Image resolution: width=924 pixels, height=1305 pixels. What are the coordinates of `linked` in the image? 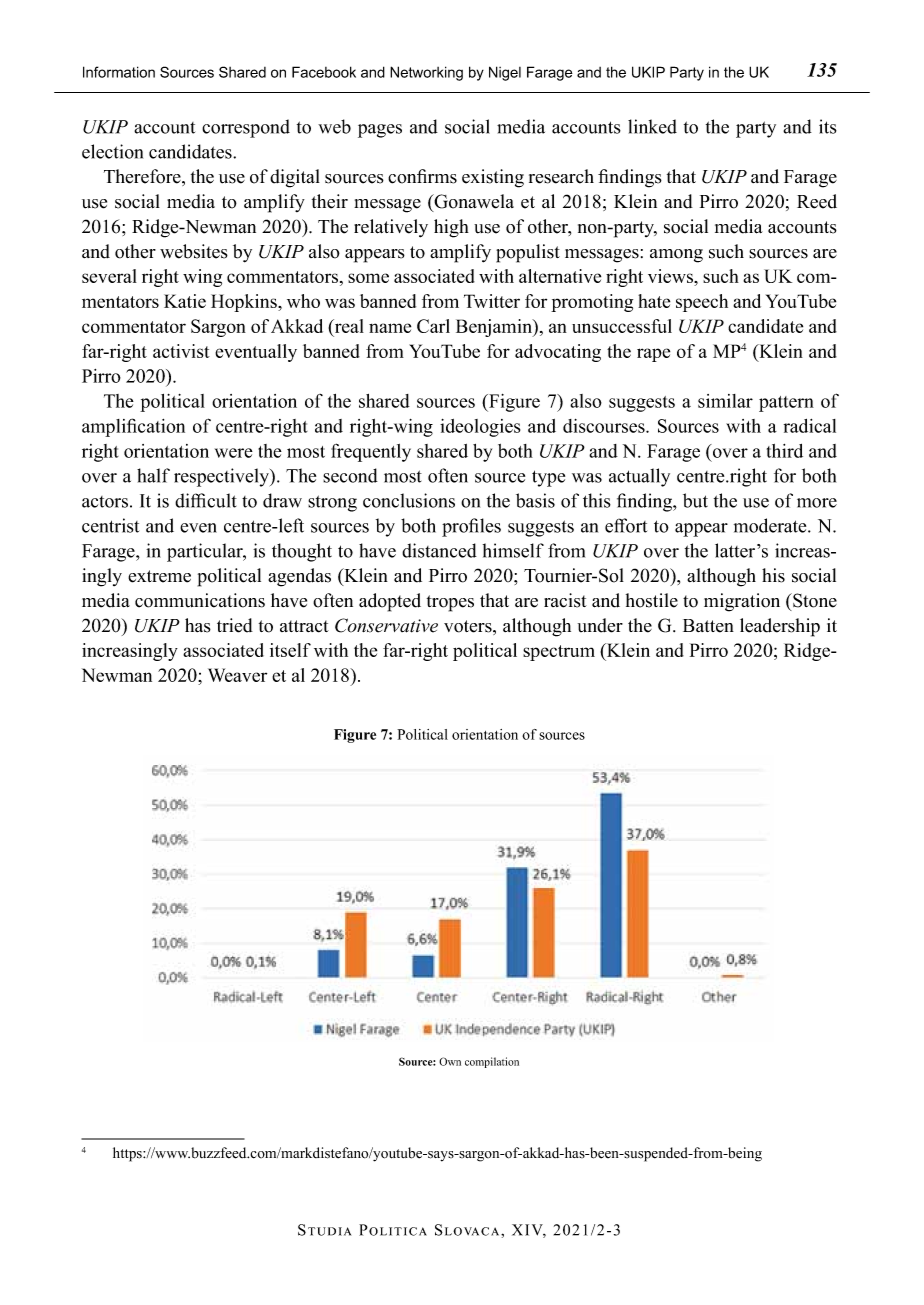 It's located at (652, 126).
